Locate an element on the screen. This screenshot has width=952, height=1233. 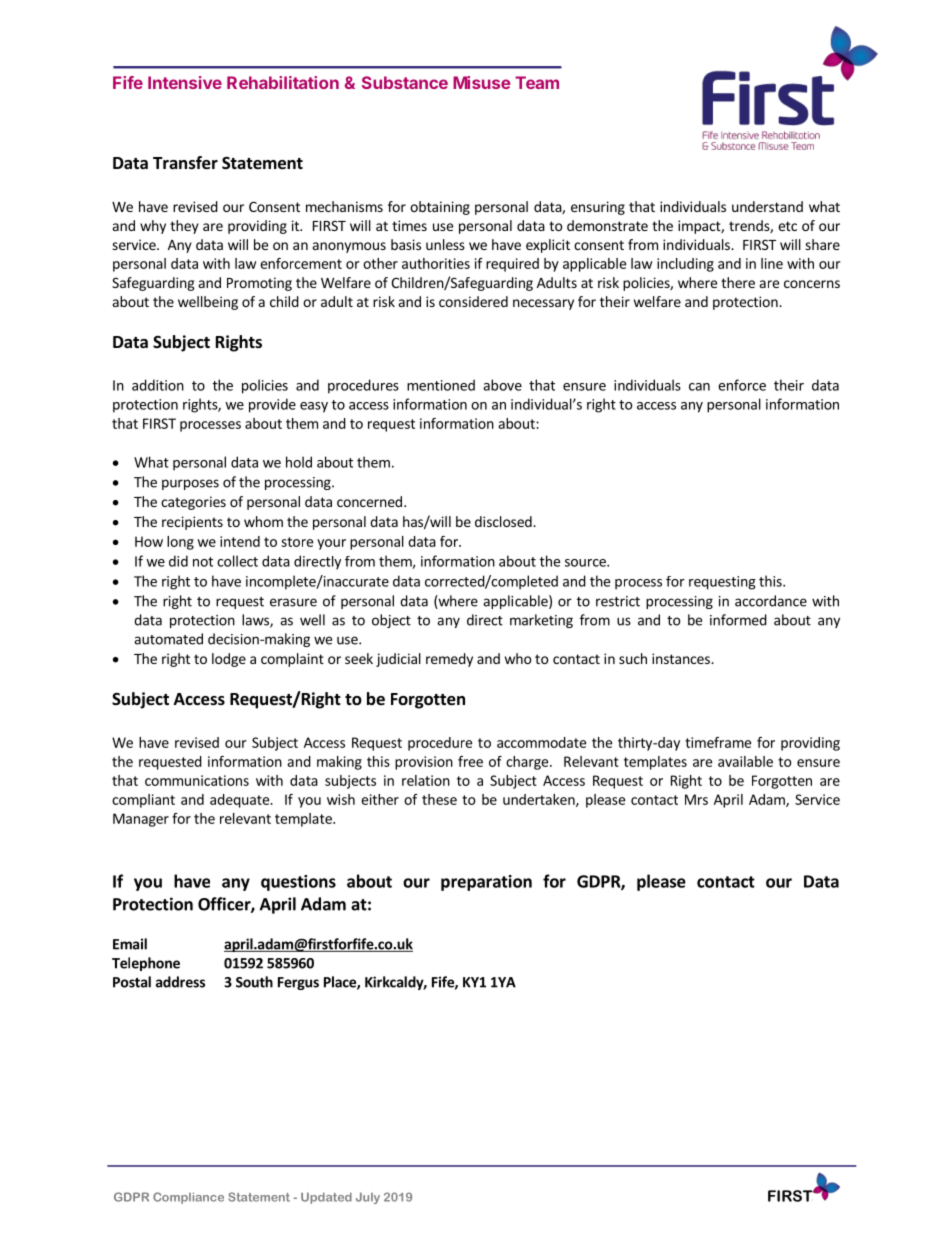
Compliance is located at coordinates (188, 1198).
